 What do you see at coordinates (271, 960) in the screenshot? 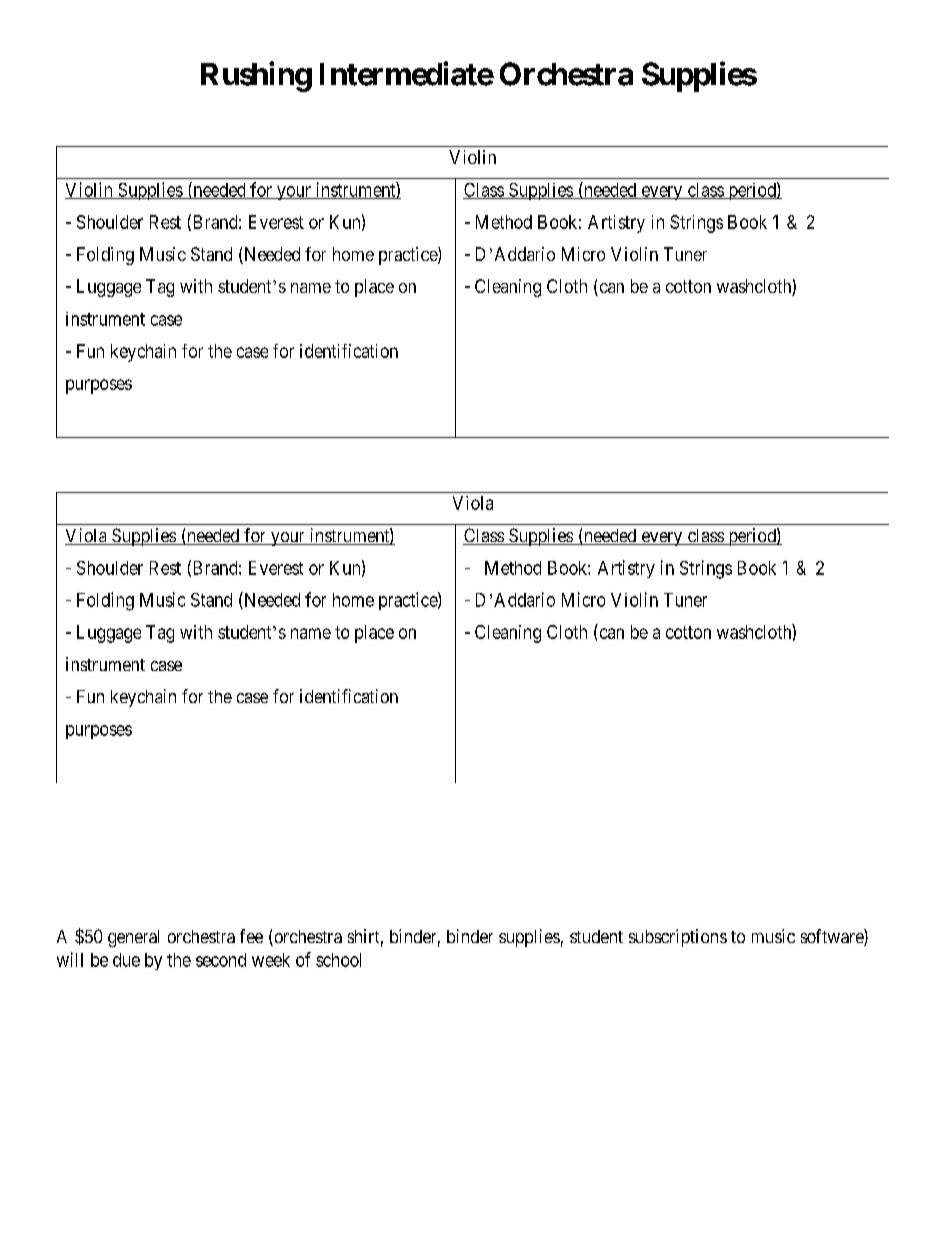
I see `week` at bounding box center [271, 960].
